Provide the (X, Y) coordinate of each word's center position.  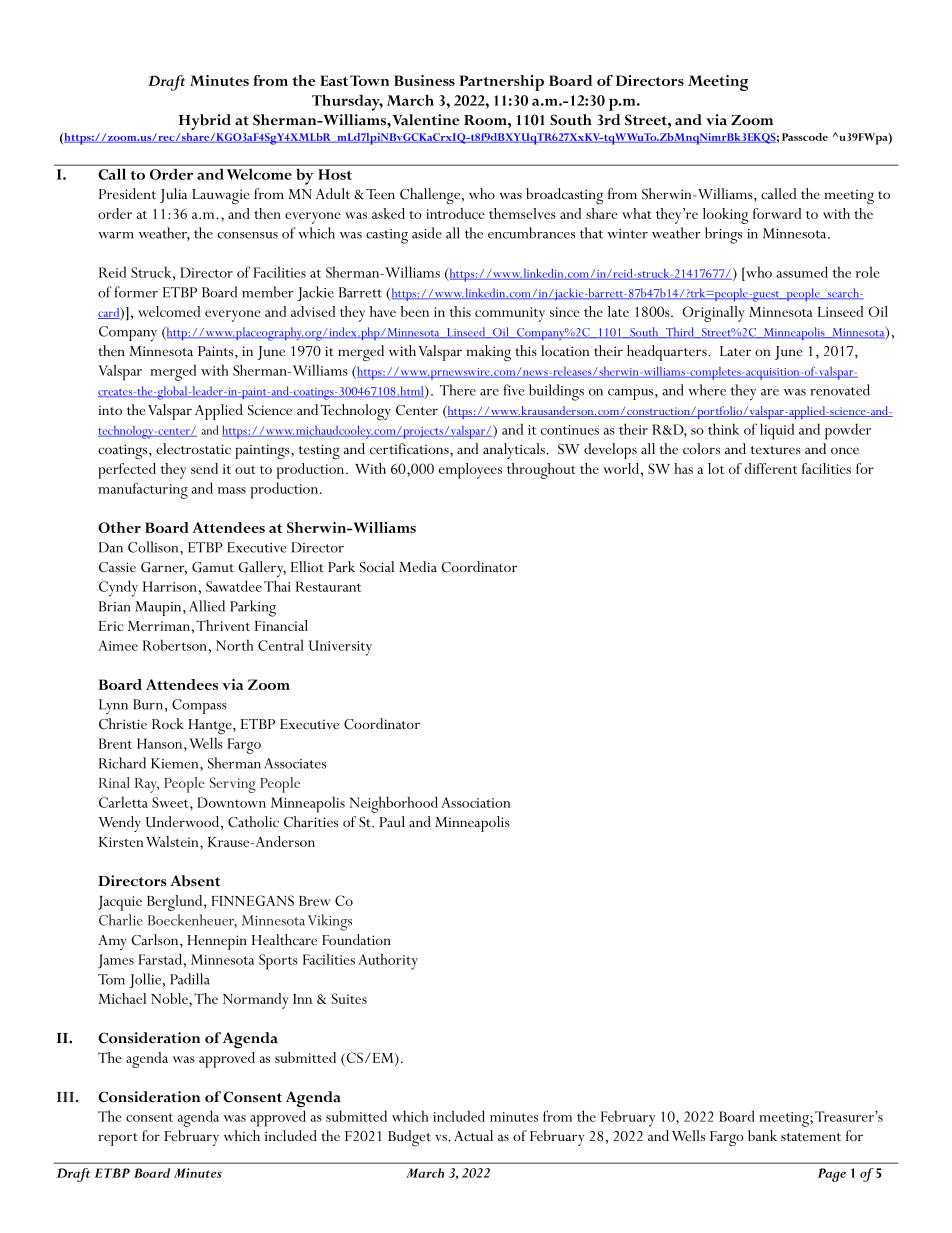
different (770, 468)
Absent (195, 881)
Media (418, 566)
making (488, 353)
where (707, 390)
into (110, 410)
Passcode (805, 137)
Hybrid (205, 122)
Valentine (426, 120)
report (118, 1139)
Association (476, 802)
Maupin (159, 608)
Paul (392, 821)
